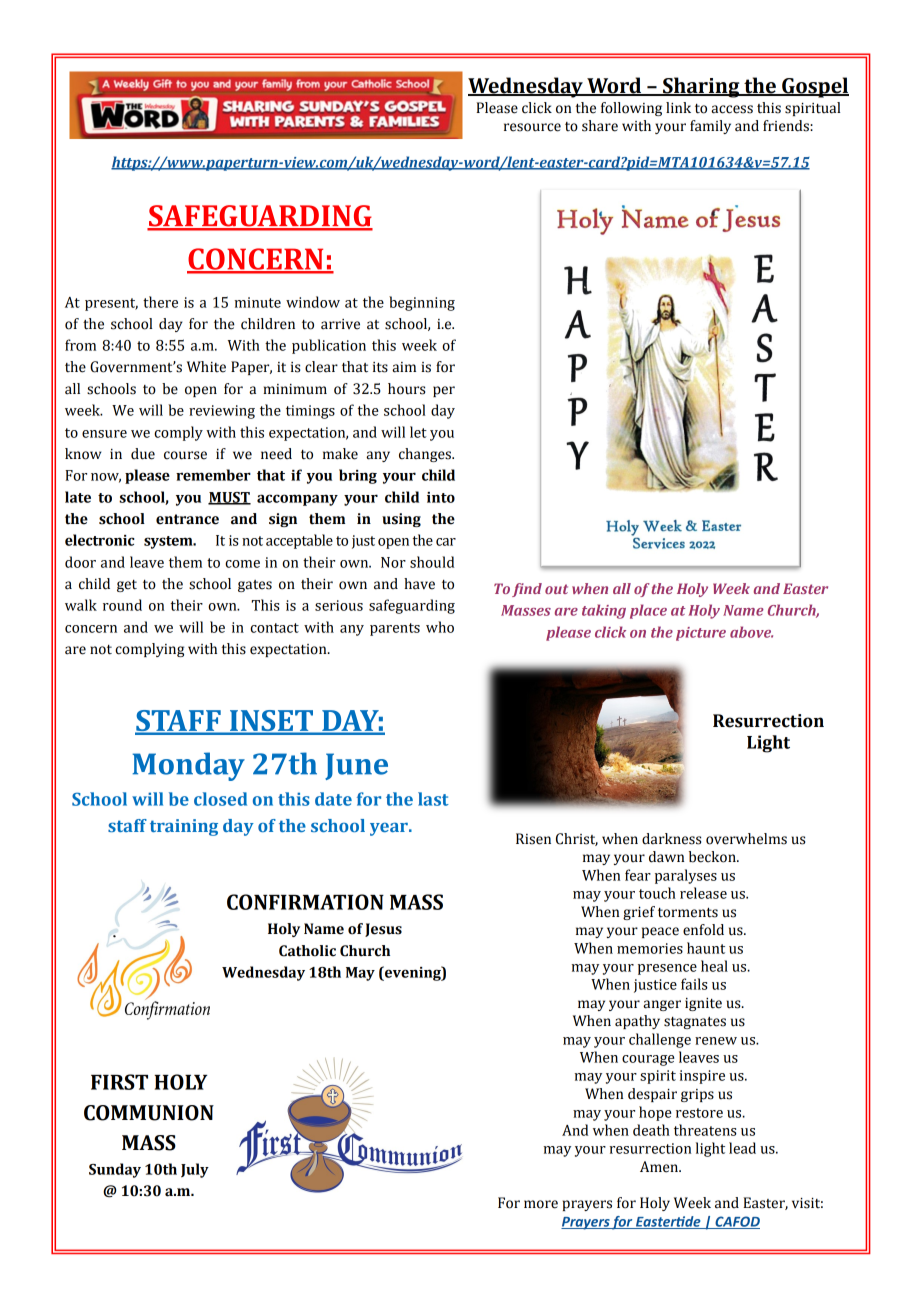 The height and width of the image is (1308, 924). What do you see at coordinates (541, 1204) in the image?
I see `more` at bounding box center [541, 1204].
